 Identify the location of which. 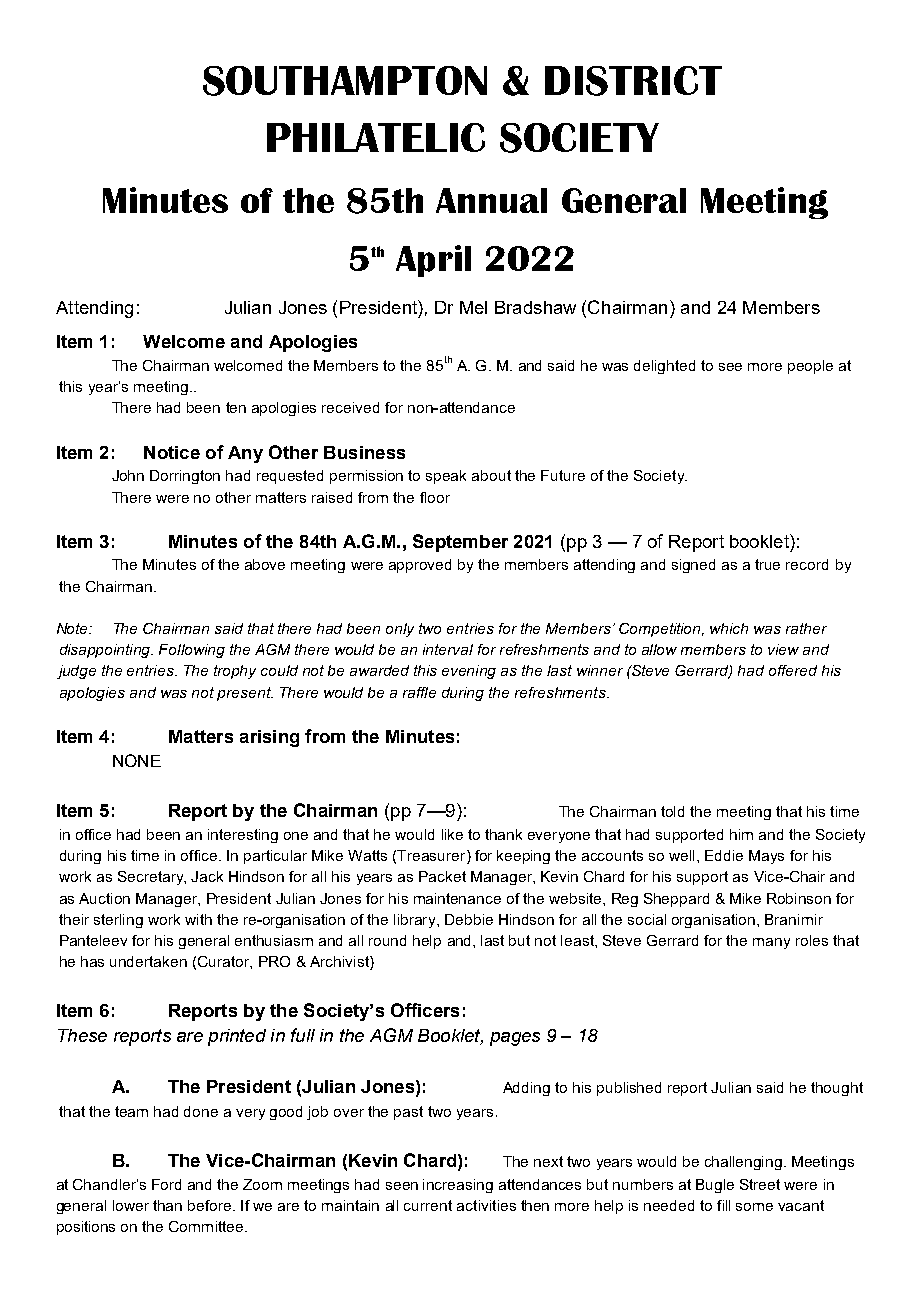
(729, 628).
